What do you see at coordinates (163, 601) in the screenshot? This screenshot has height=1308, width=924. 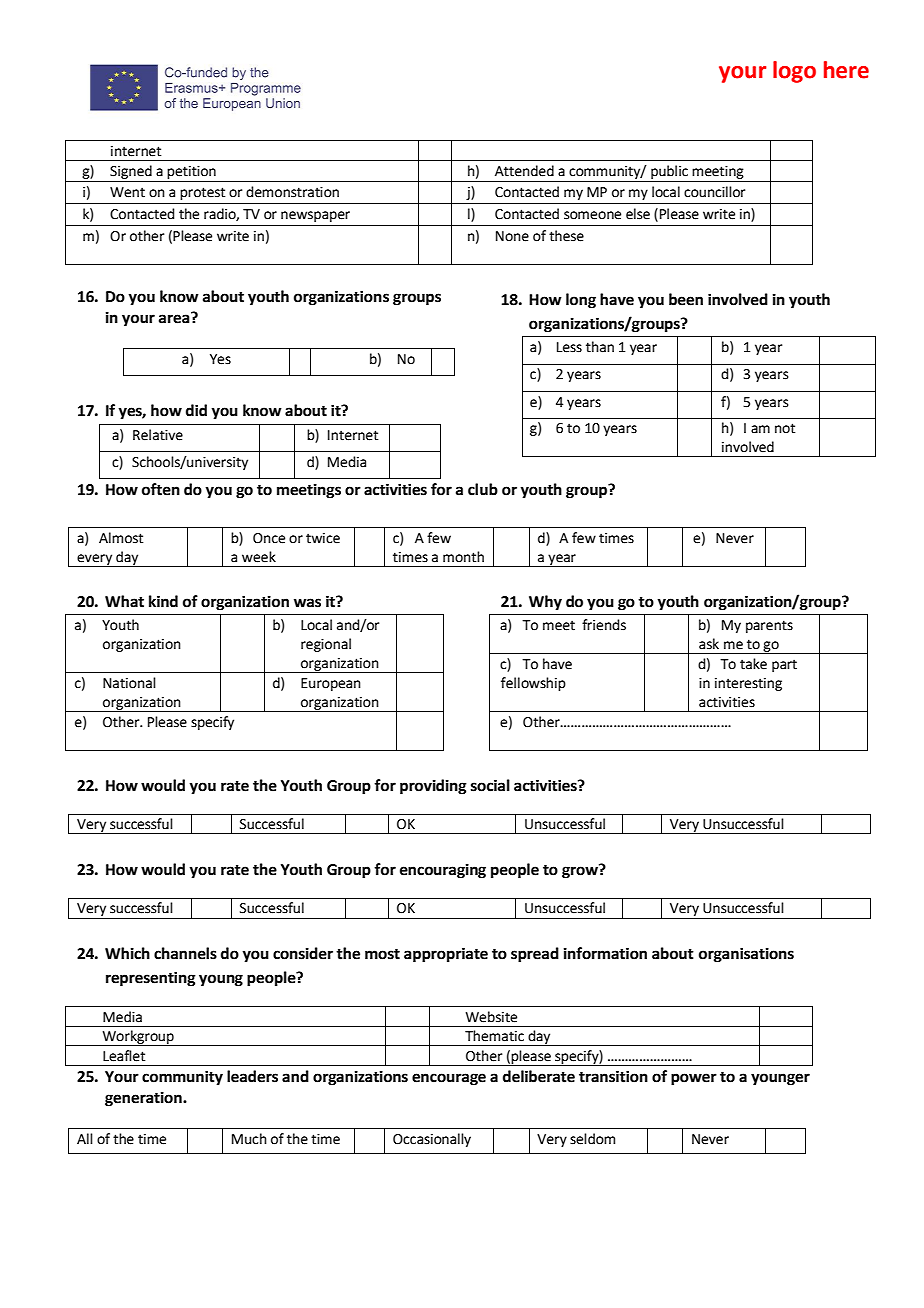 I see `kind` at bounding box center [163, 601].
